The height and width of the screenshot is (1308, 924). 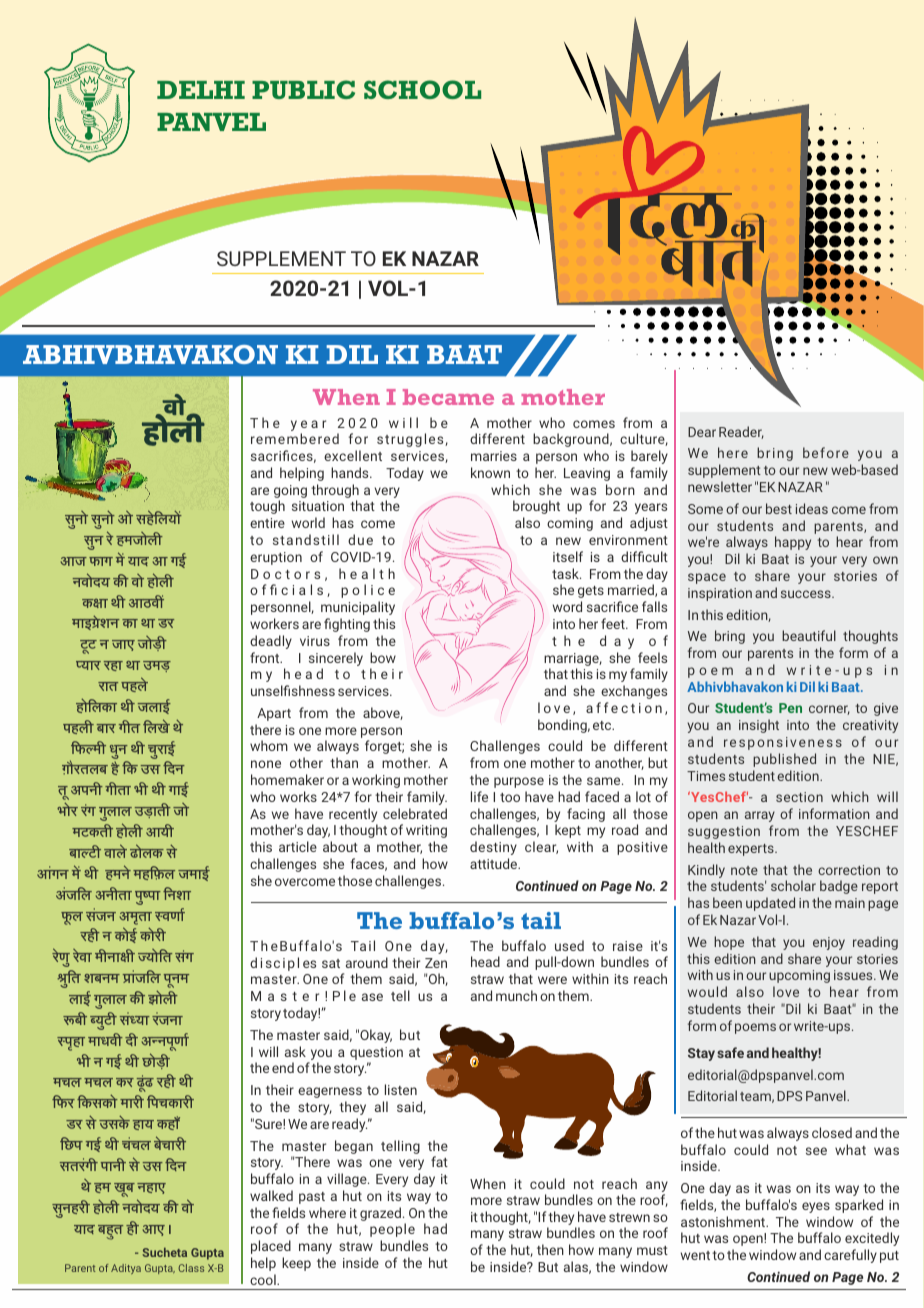 I want to click on enjoy, so click(x=829, y=943).
